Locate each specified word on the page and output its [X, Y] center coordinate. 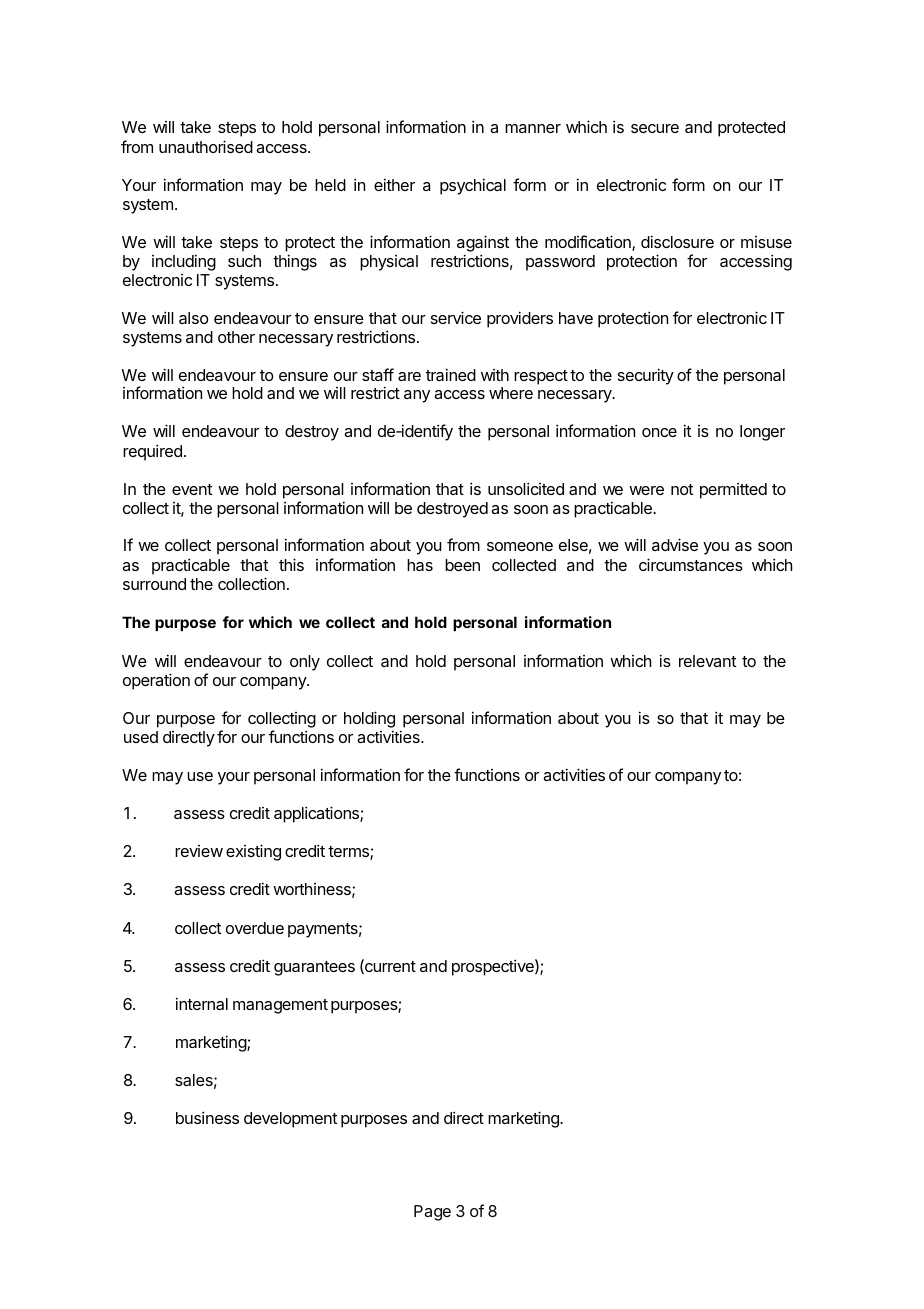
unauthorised [206, 146]
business [207, 1117]
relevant [707, 661]
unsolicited [526, 488]
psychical [473, 186]
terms [349, 853]
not [682, 489]
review [199, 851]
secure [655, 128]
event [192, 489]
